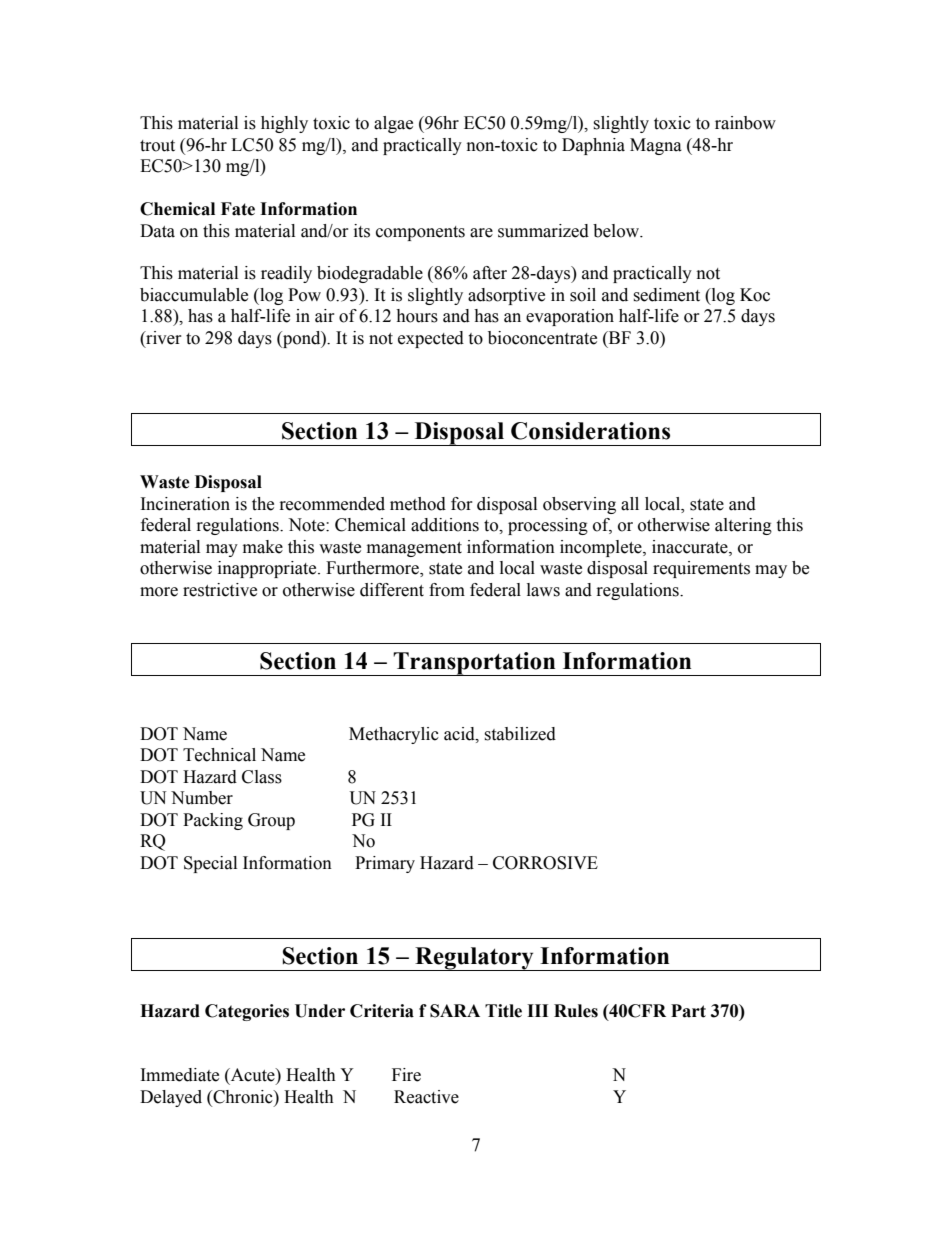 The image size is (952, 1233). Describe the element at coordinates (180, 1075) in the screenshot. I see `Immediate` at that location.
